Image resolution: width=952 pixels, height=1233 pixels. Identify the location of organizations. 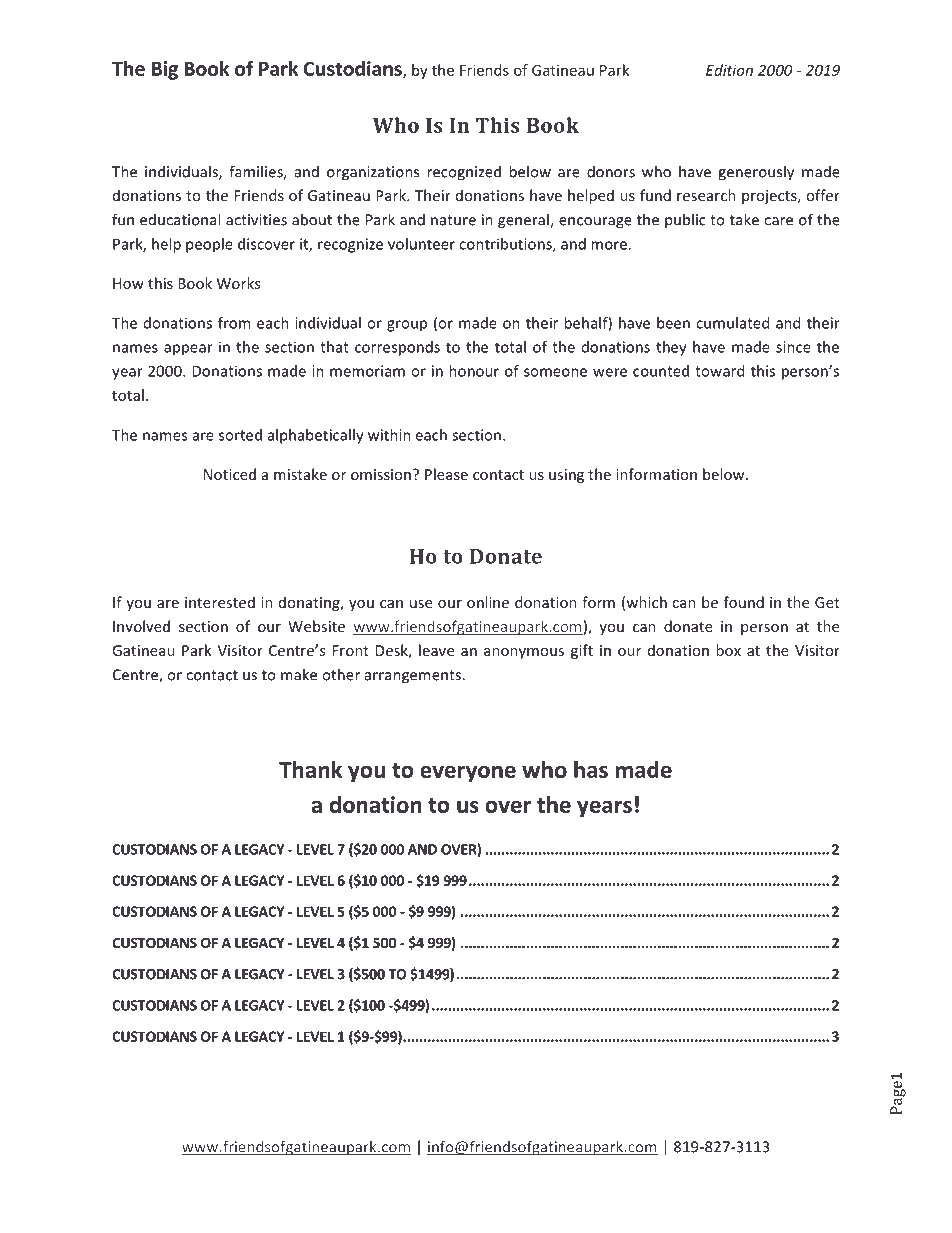
(373, 173).
